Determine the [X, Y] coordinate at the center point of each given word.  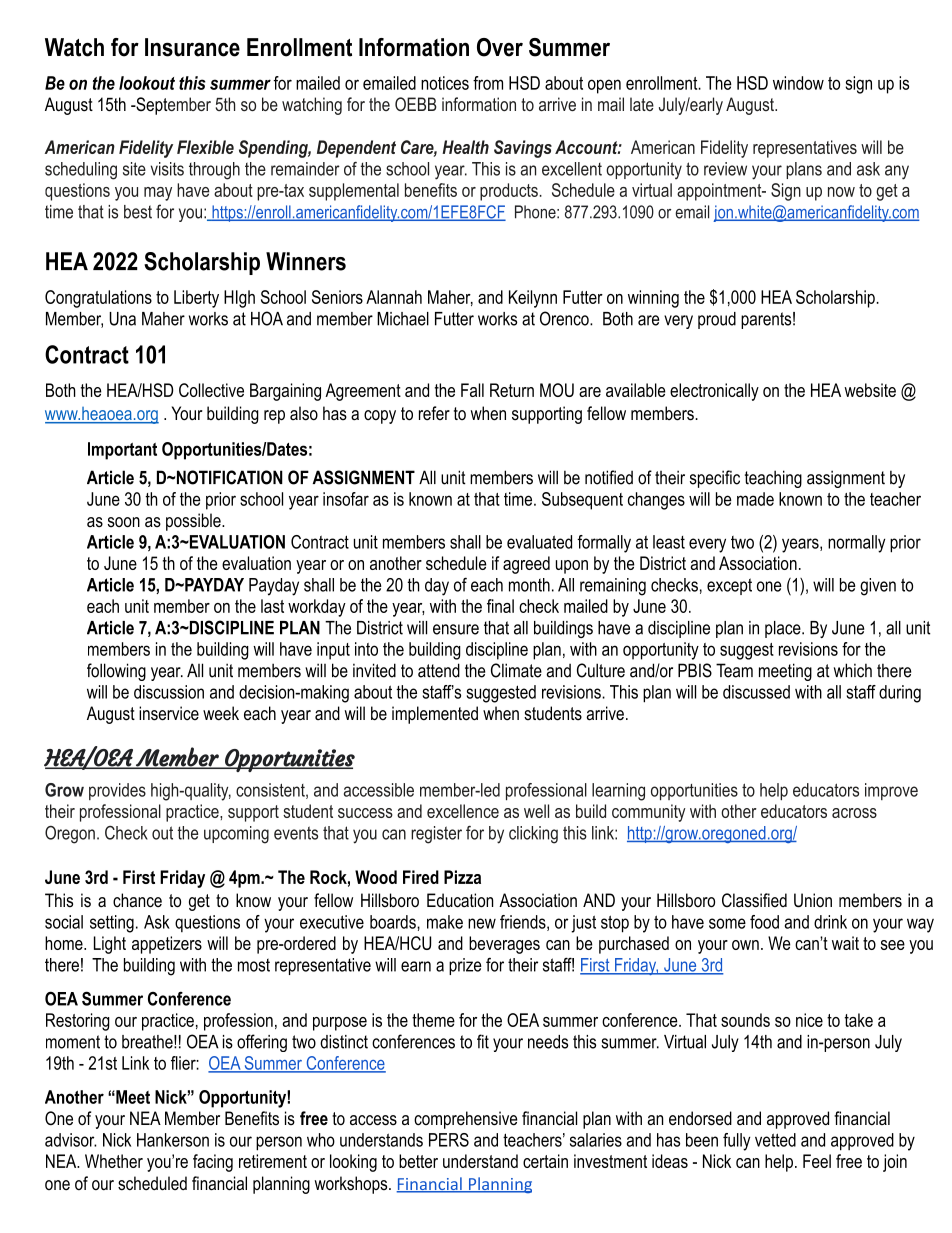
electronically [714, 392]
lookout [147, 83]
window [798, 83]
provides [117, 791]
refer [434, 413]
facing [213, 1163]
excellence [463, 811]
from [488, 83]
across [854, 813]
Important [122, 451]
